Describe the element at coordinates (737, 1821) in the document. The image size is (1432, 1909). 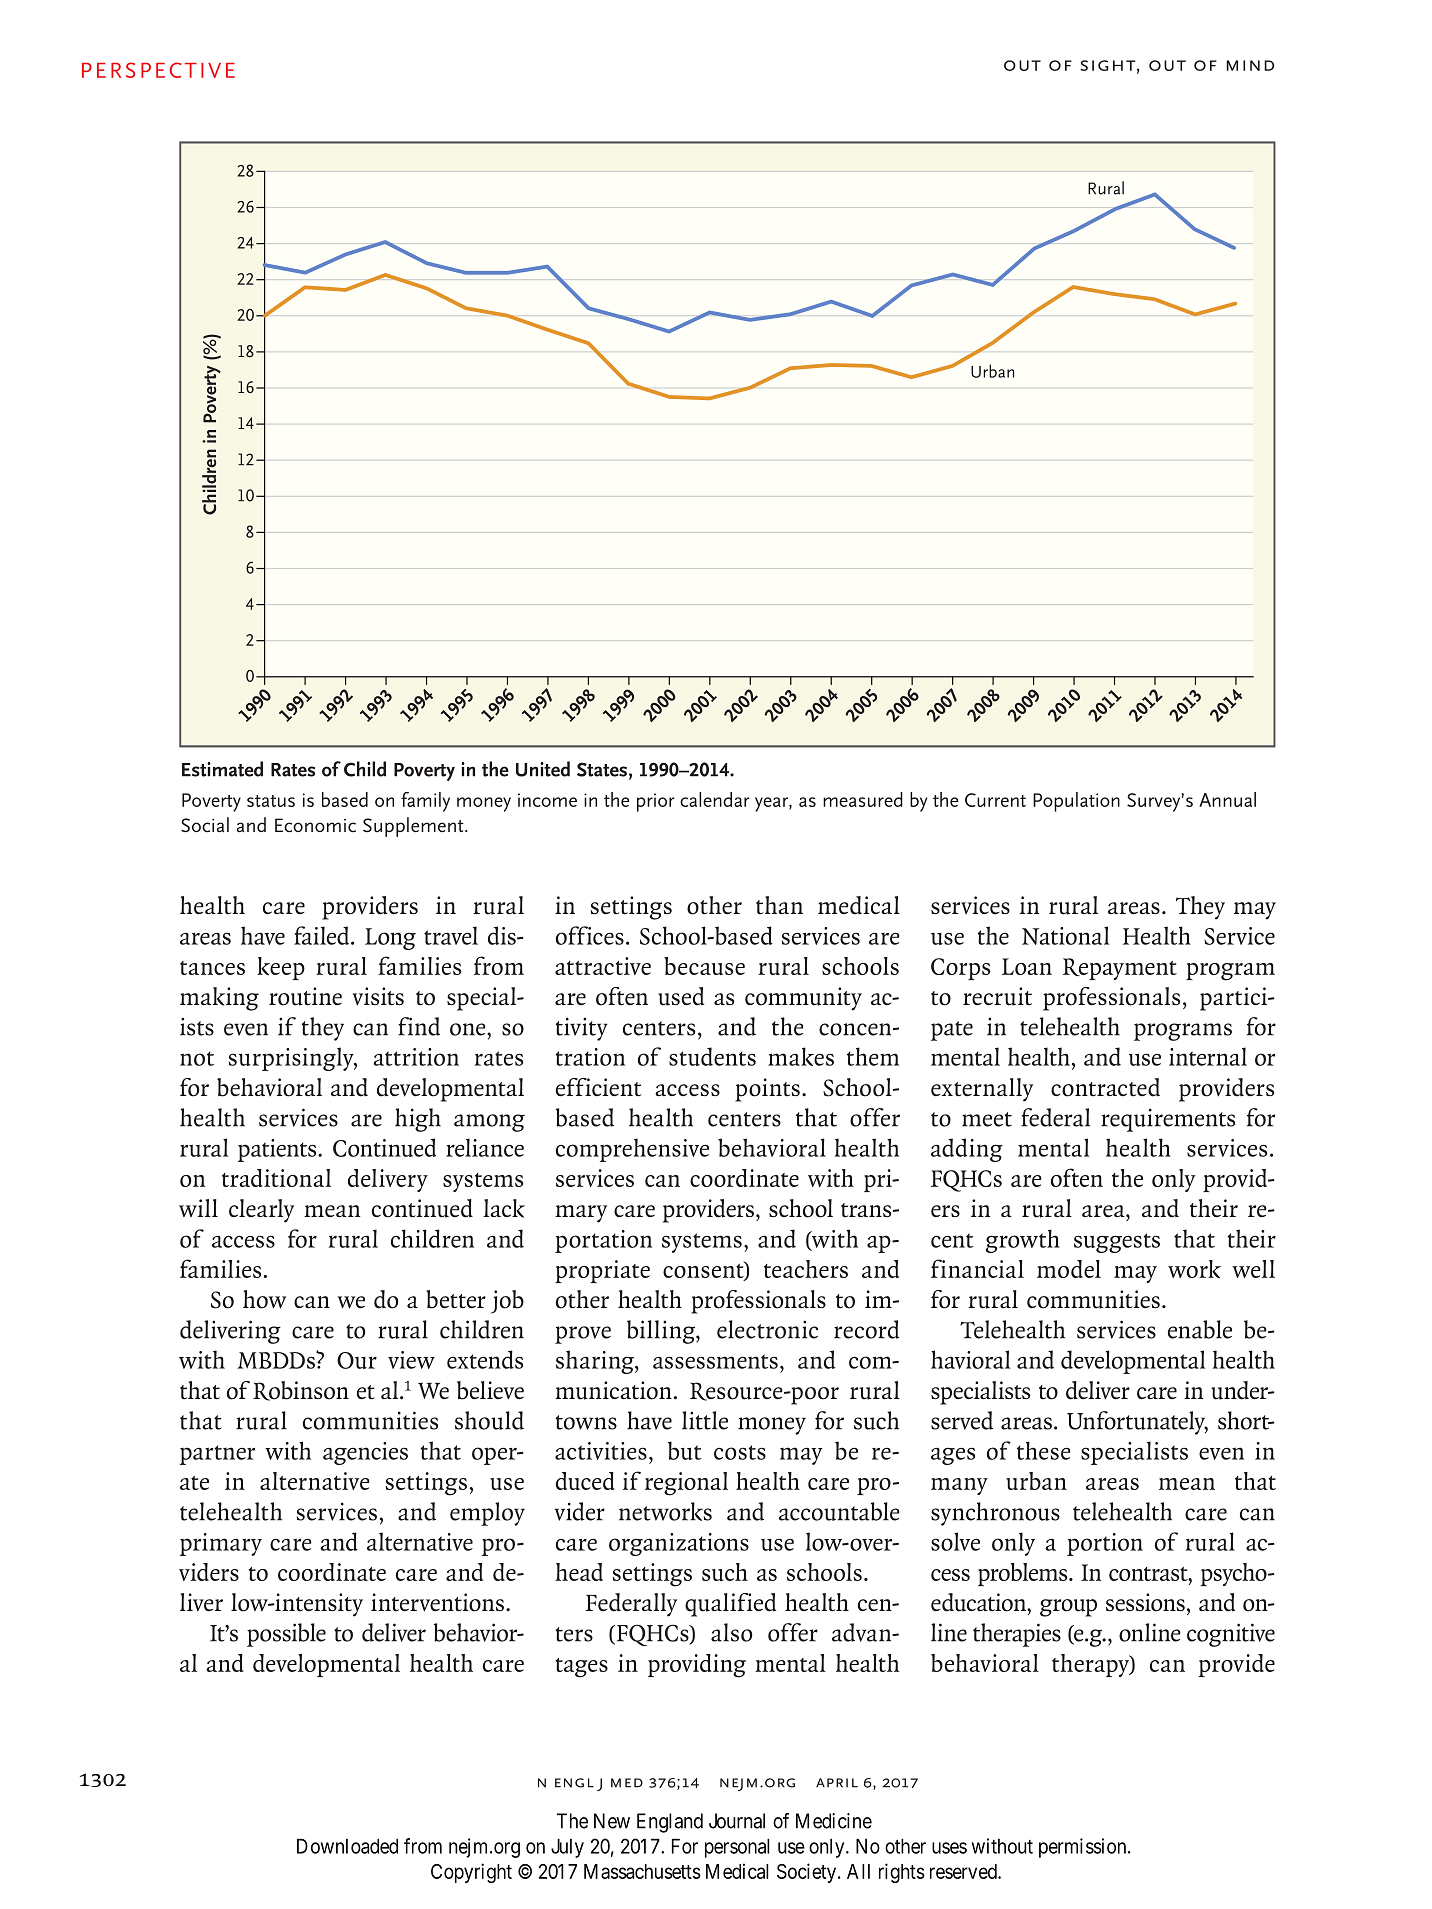
I see `Journal` at that location.
